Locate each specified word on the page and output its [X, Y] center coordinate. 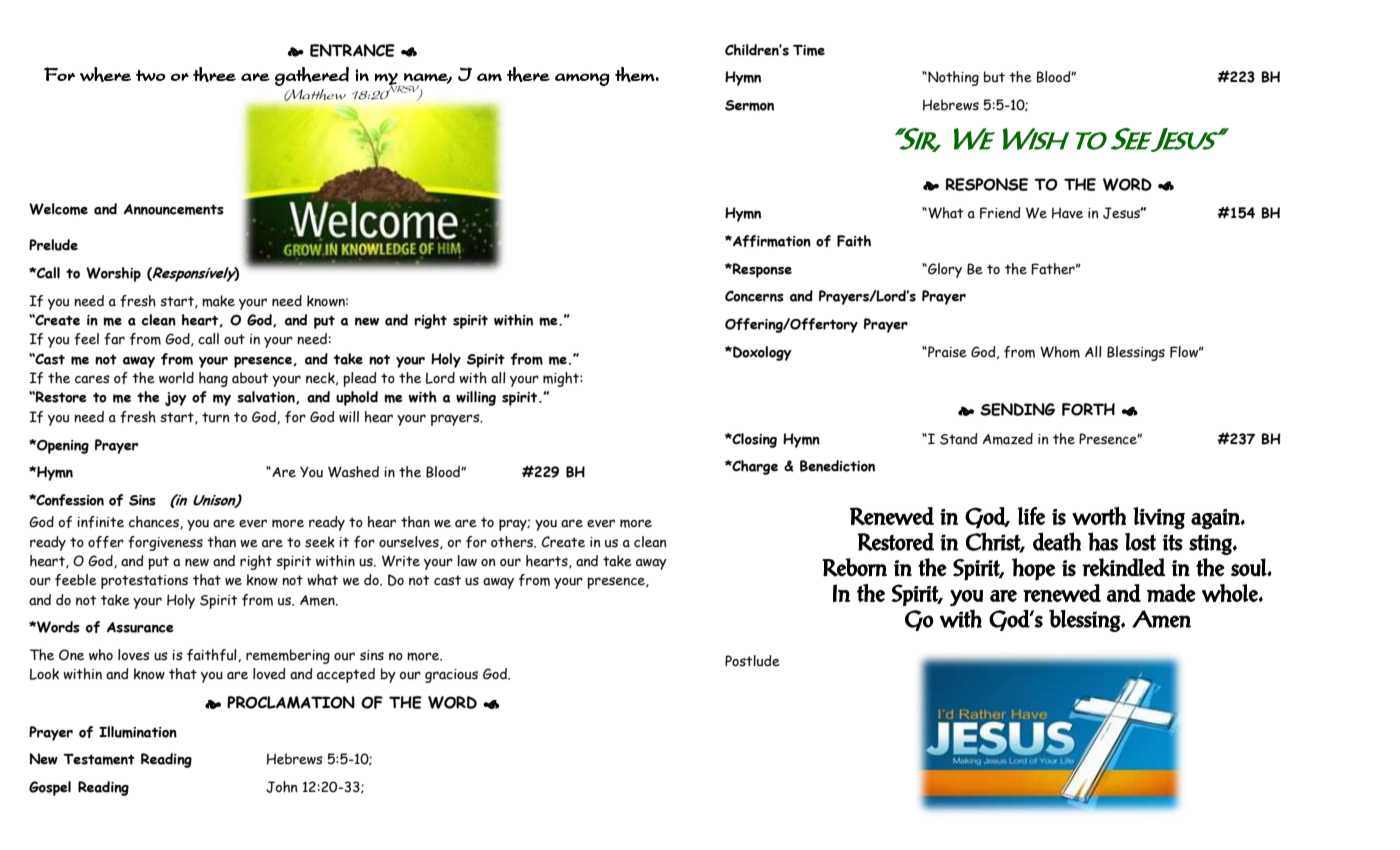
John [282, 787]
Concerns [754, 296]
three [214, 74]
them [635, 74]
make [218, 301]
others [513, 542]
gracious [451, 676]
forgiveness [165, 543]
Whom [1060, 352]
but [994, 77]
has [1103, 541]
